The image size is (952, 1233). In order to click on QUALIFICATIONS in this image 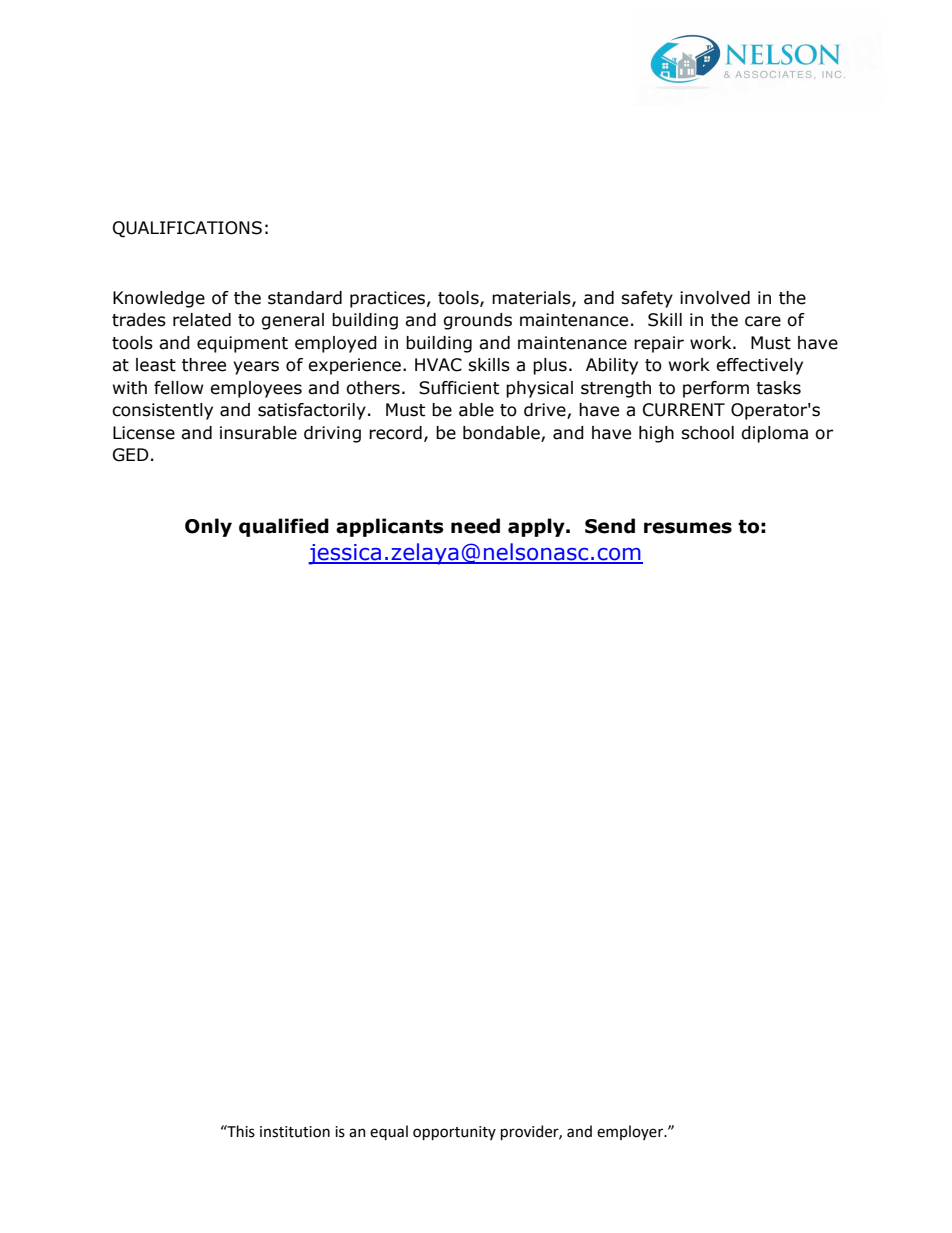, I will do `click(187, 229)`.
